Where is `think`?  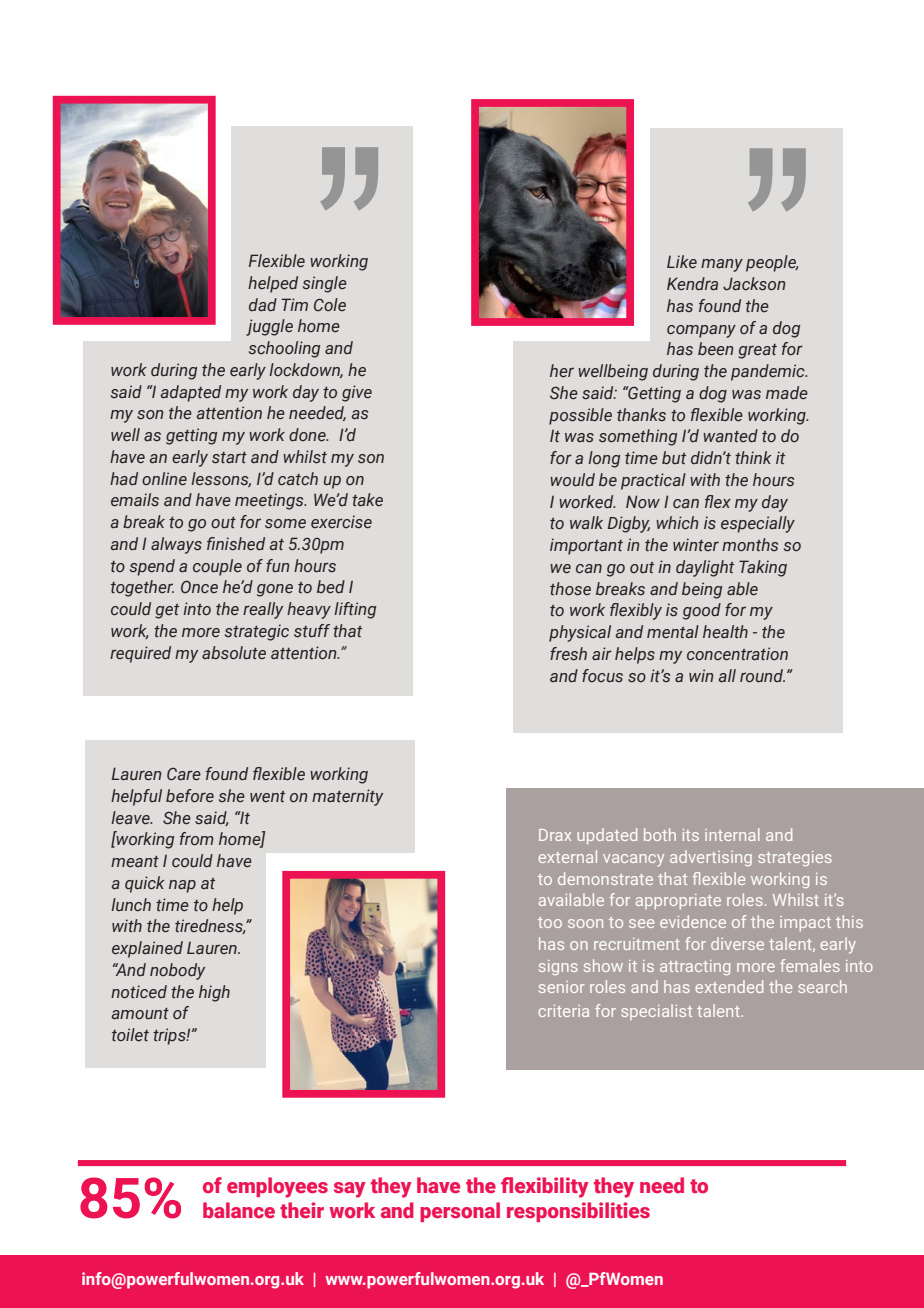
think is located at coordinates (753, 457).
